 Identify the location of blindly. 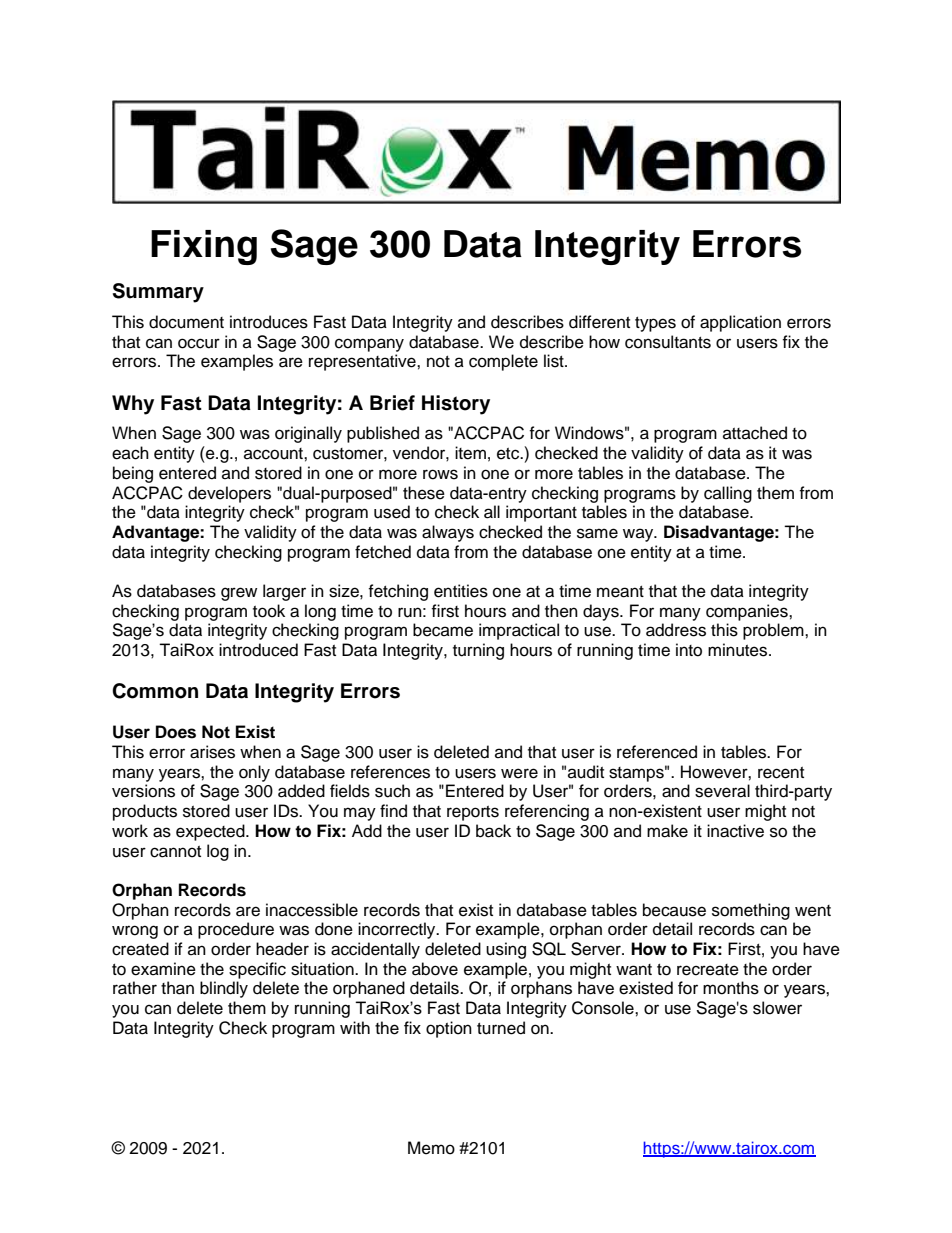
(224, 989).
